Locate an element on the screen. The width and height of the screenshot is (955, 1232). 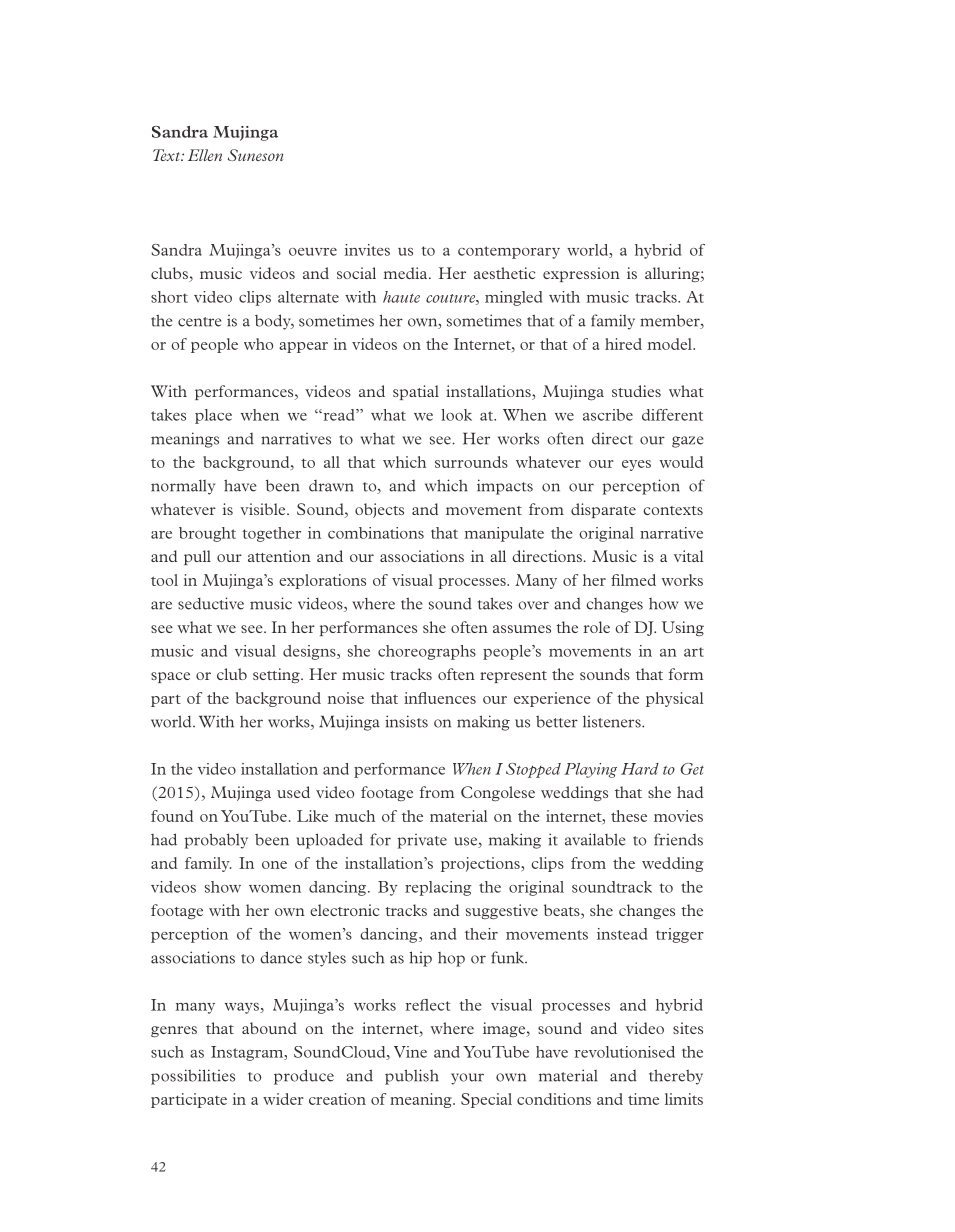
invites is located at coordinates (367, 250).
